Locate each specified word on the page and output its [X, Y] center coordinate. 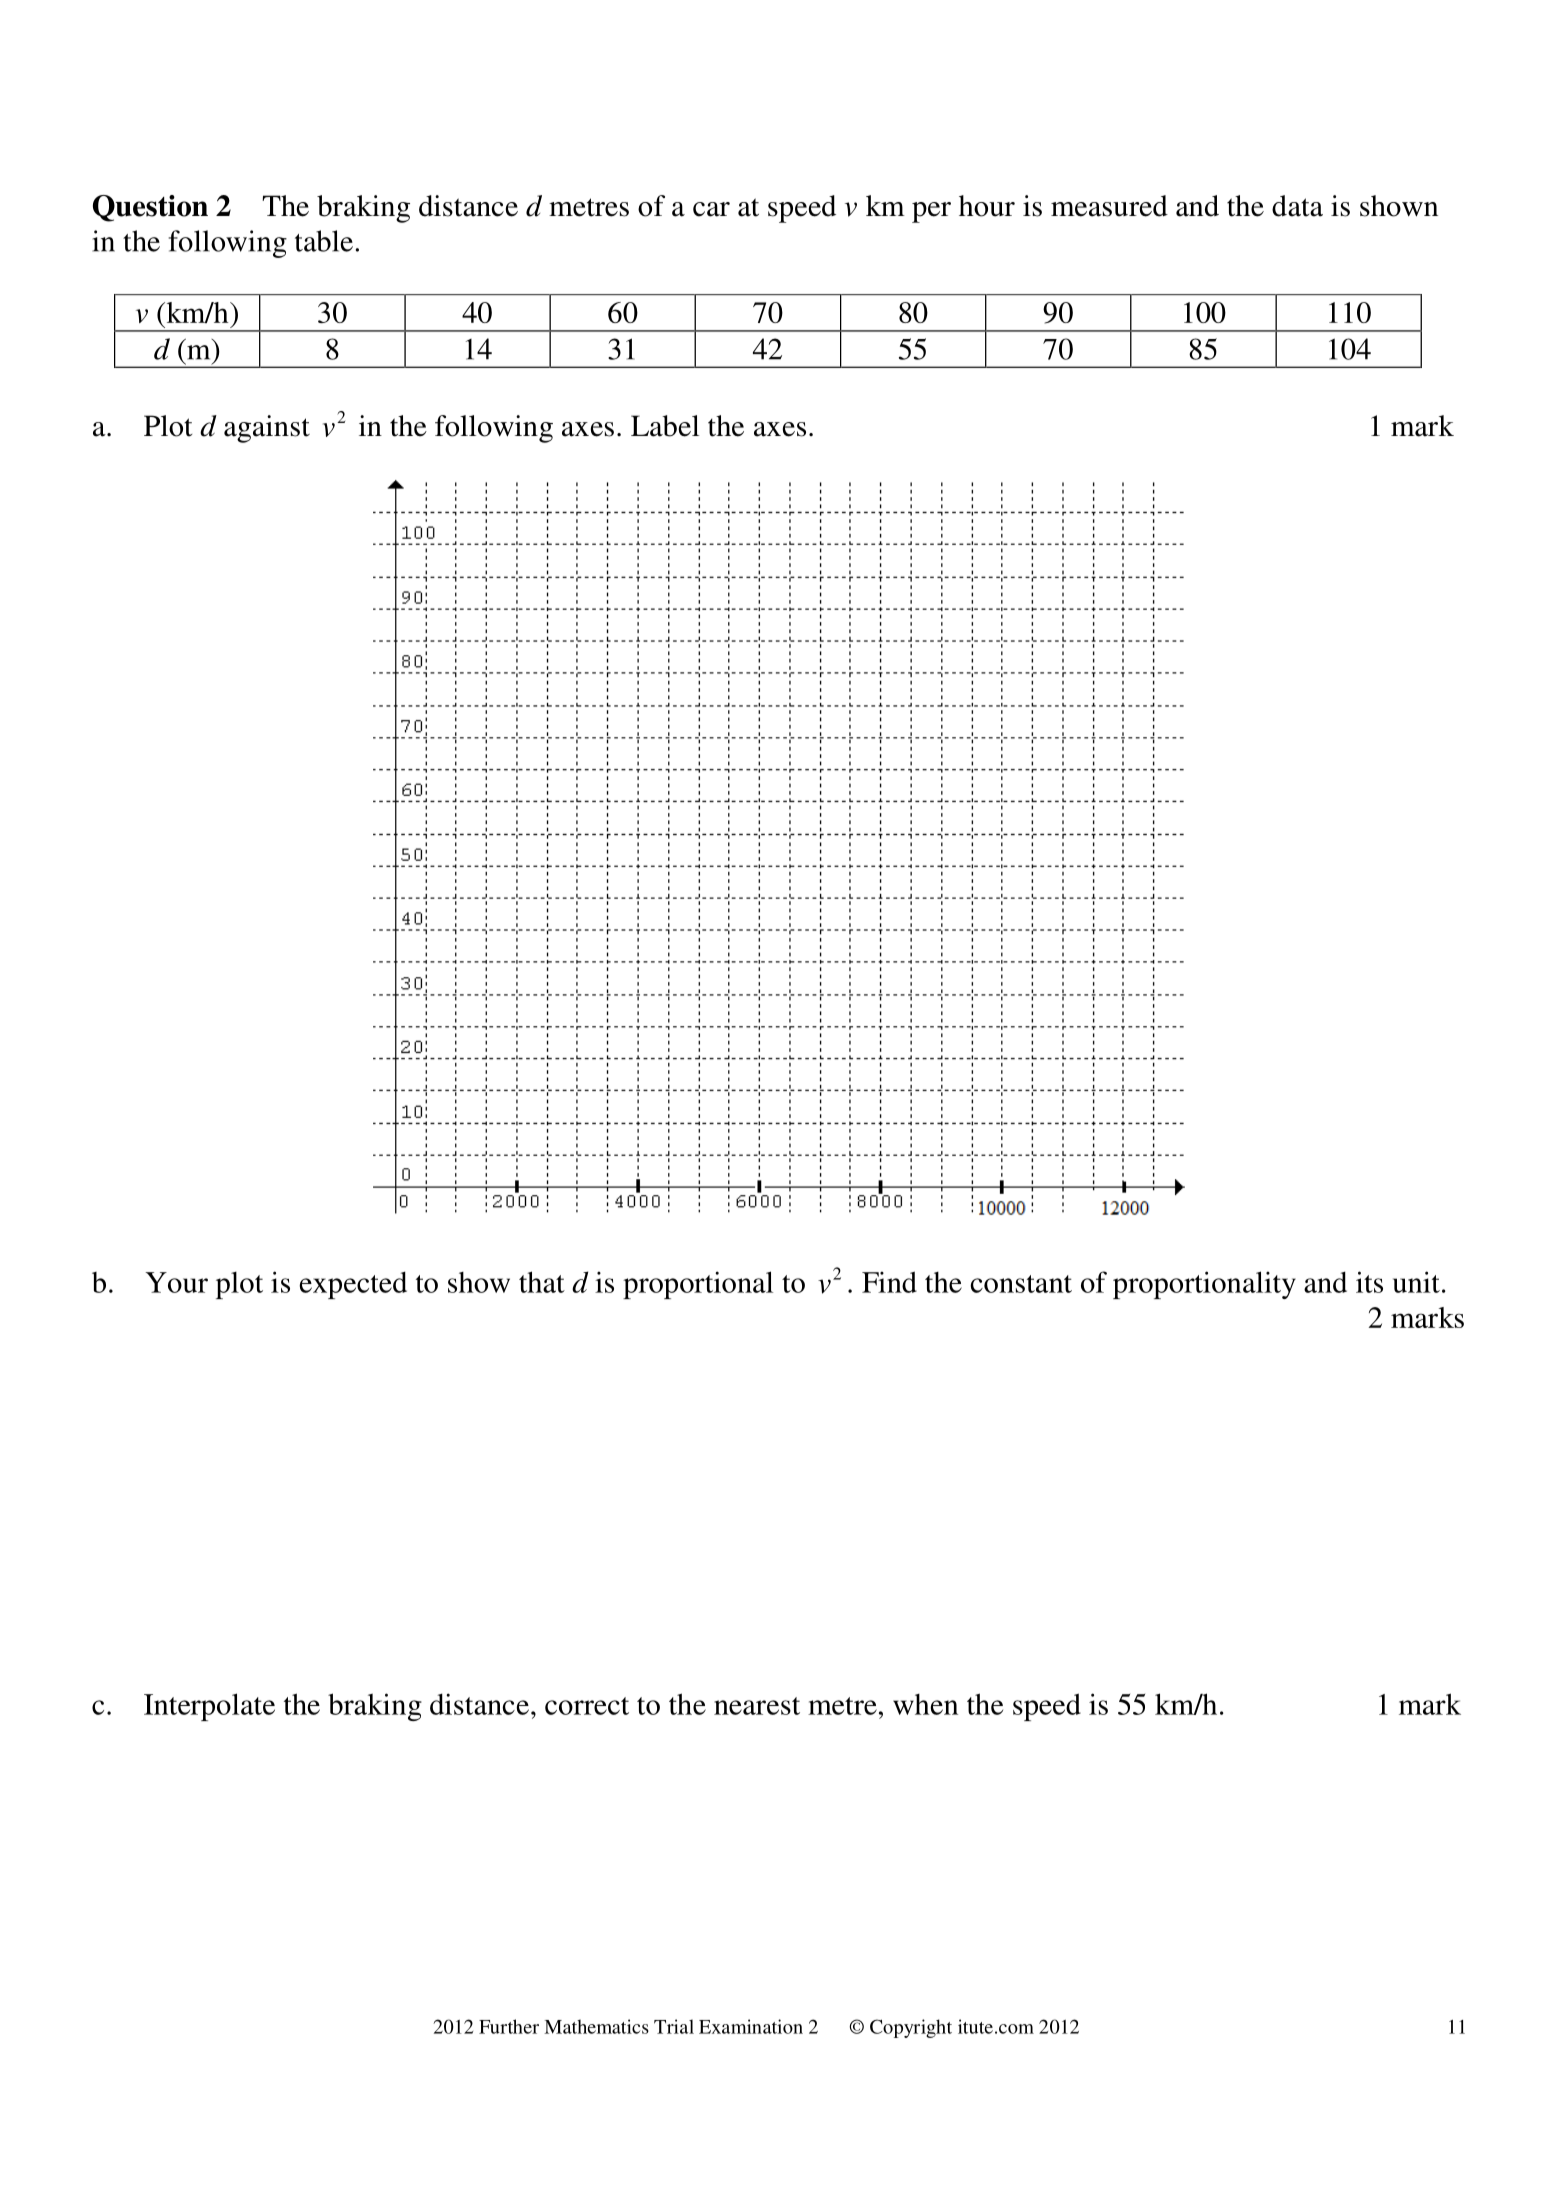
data [1297, 206]
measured [1109, 206]
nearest [757, 1706]
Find [889, 1282]
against [267, 429]
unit [1416, 1282]
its [1369, 1282]
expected [353, 1285]
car [711, 209]
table [324, 241]
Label [665, 426]
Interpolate [209, 1707]
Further [509, 2026]
